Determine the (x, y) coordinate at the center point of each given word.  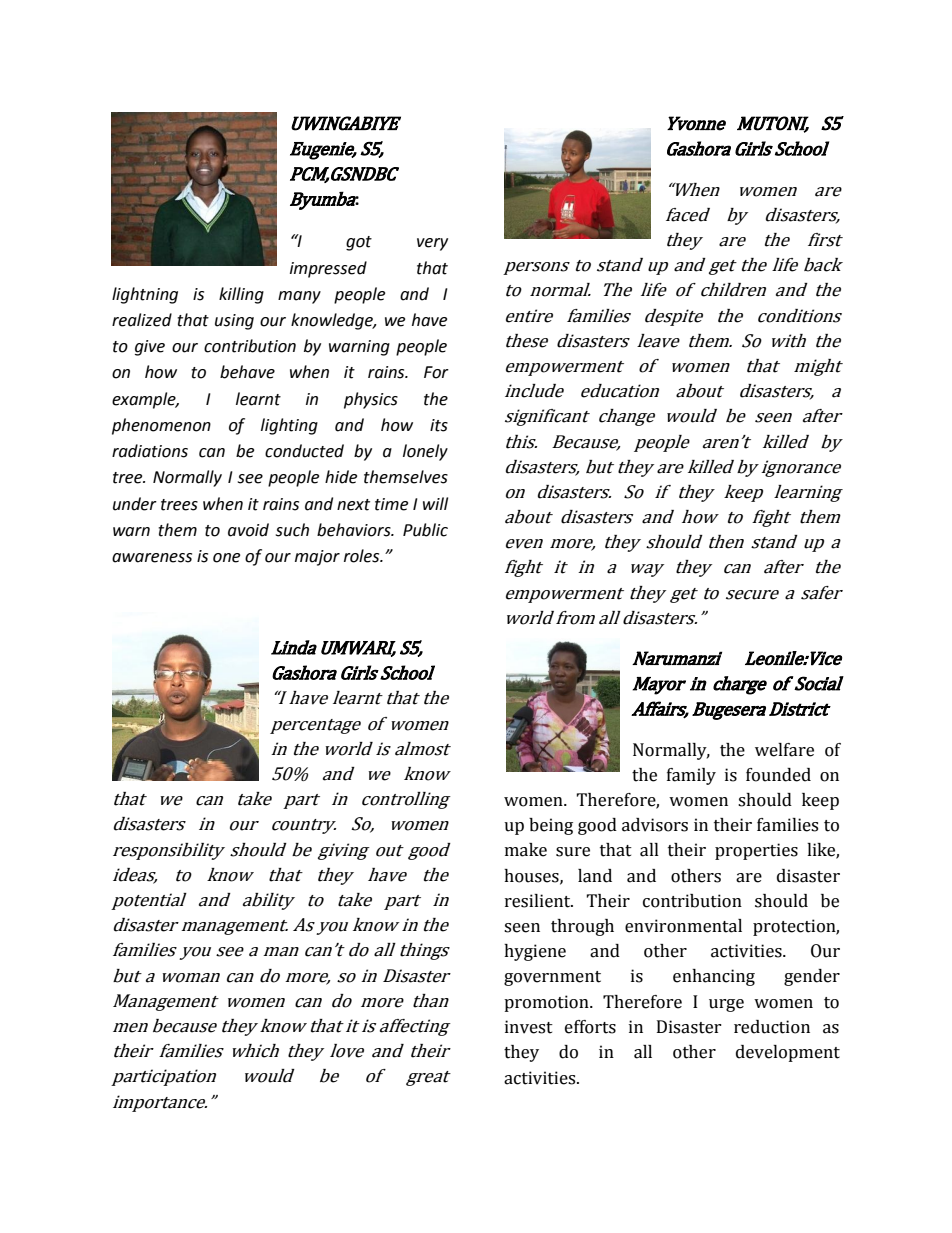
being (551, 826)
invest (529, 1027)
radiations (150, 451)
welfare (784, 750)
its (439, 425)
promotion (547, 1003)
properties (756, 851)
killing (241, 295)
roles (363, 556)
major (317, 558)
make (526, 850)
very (432, 244)
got (359, 243)
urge (726, 1005)
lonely (425, 452)
